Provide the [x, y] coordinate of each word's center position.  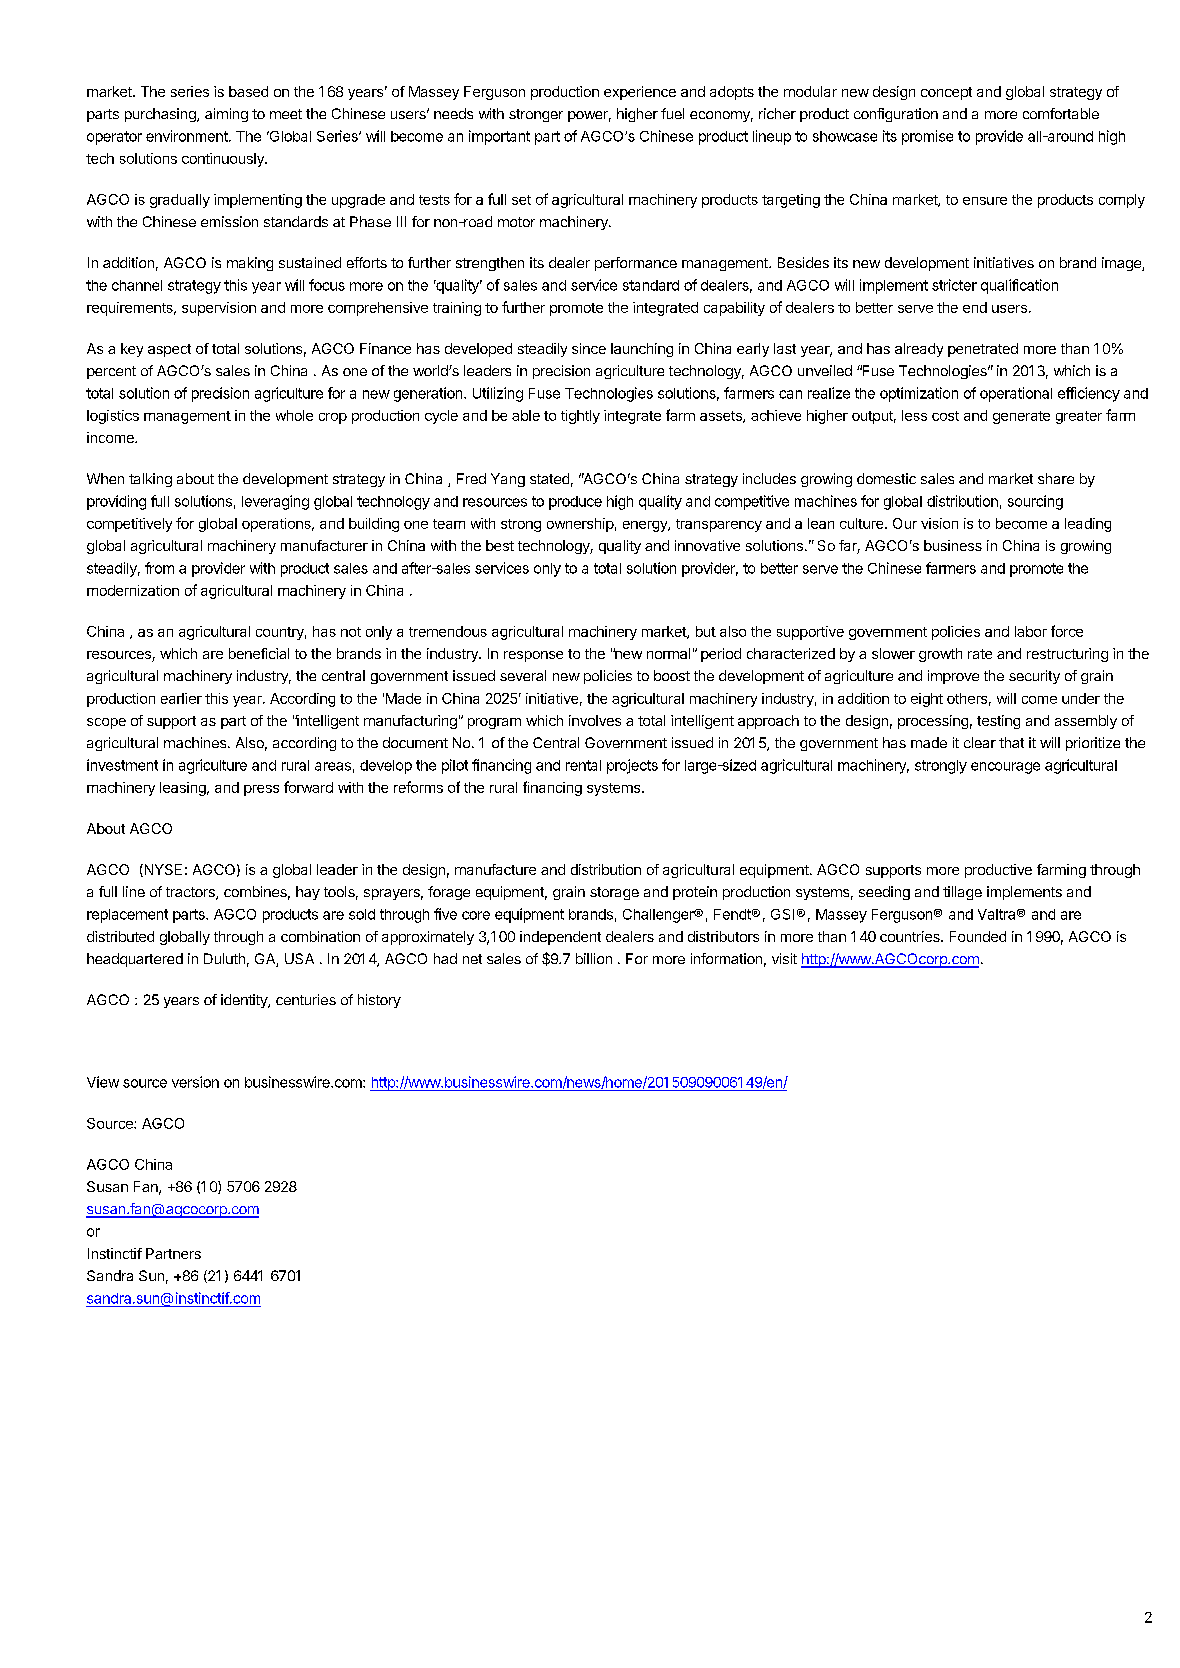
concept [946, 93]
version [195, 1082]
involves [595, 720]
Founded [978, 936]
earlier [181, 698]
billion [594, 958]
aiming [226, 115]
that [1011, 742]
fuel [672, 113]
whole [294, 415]
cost [945, 416]
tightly [580, 417]
